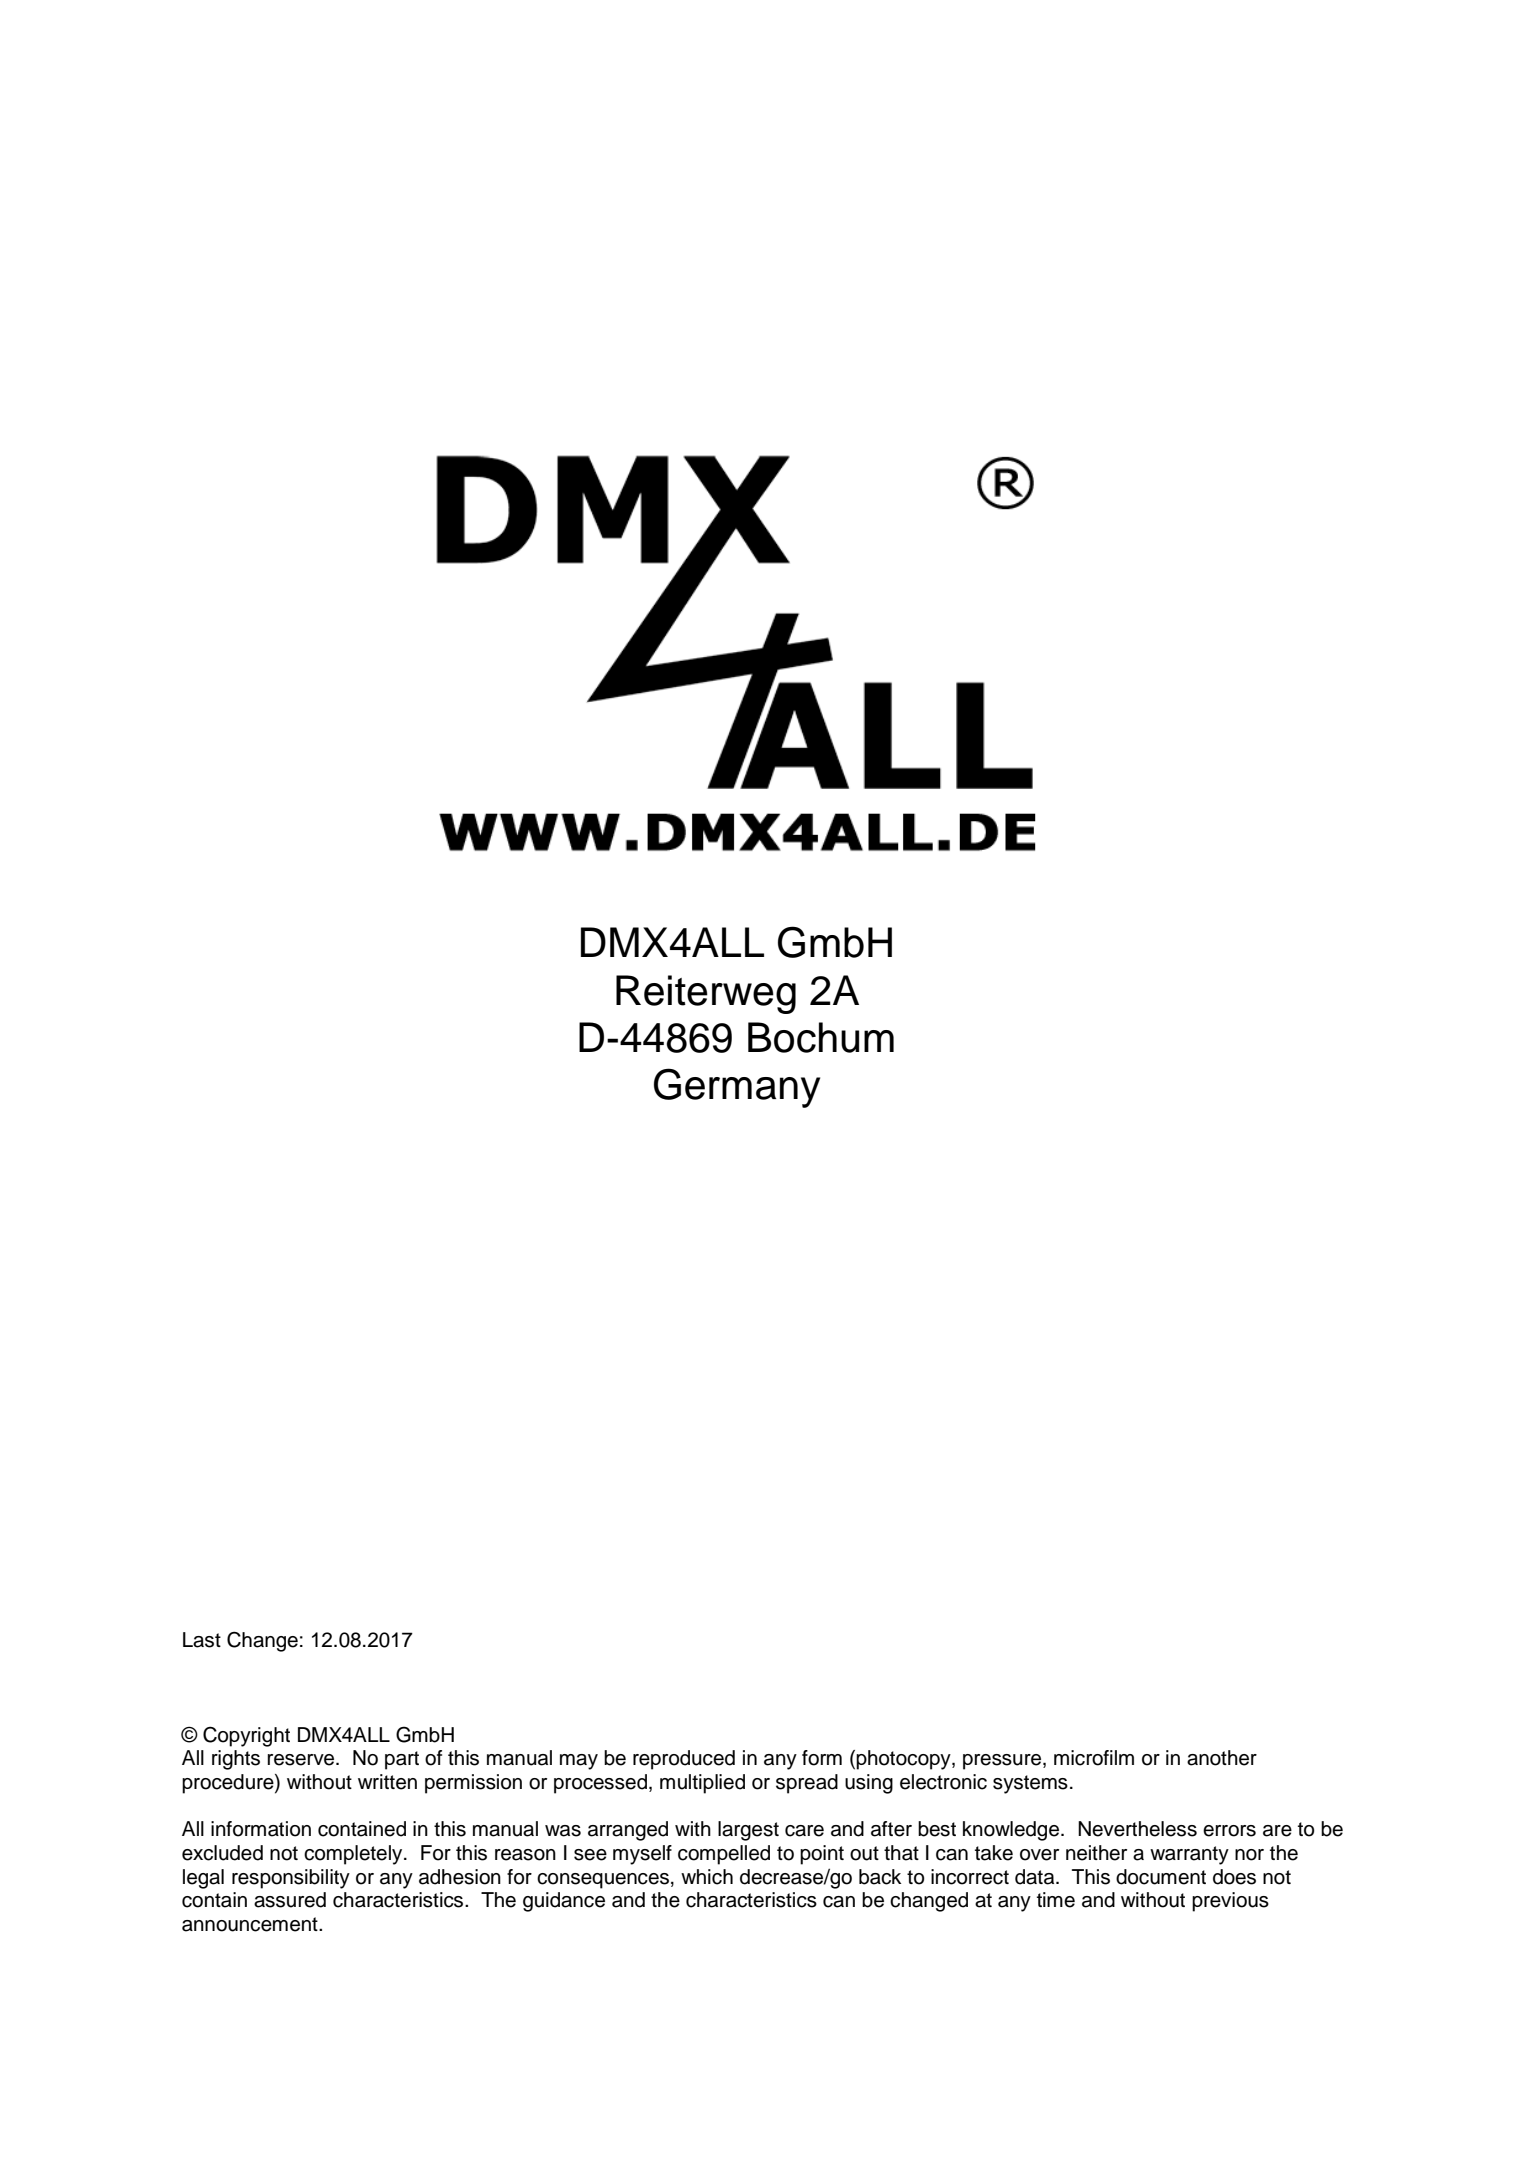 The width and height of the screenshot is (1528, 2163). I want to click on Germany, so click(737, 1088).
